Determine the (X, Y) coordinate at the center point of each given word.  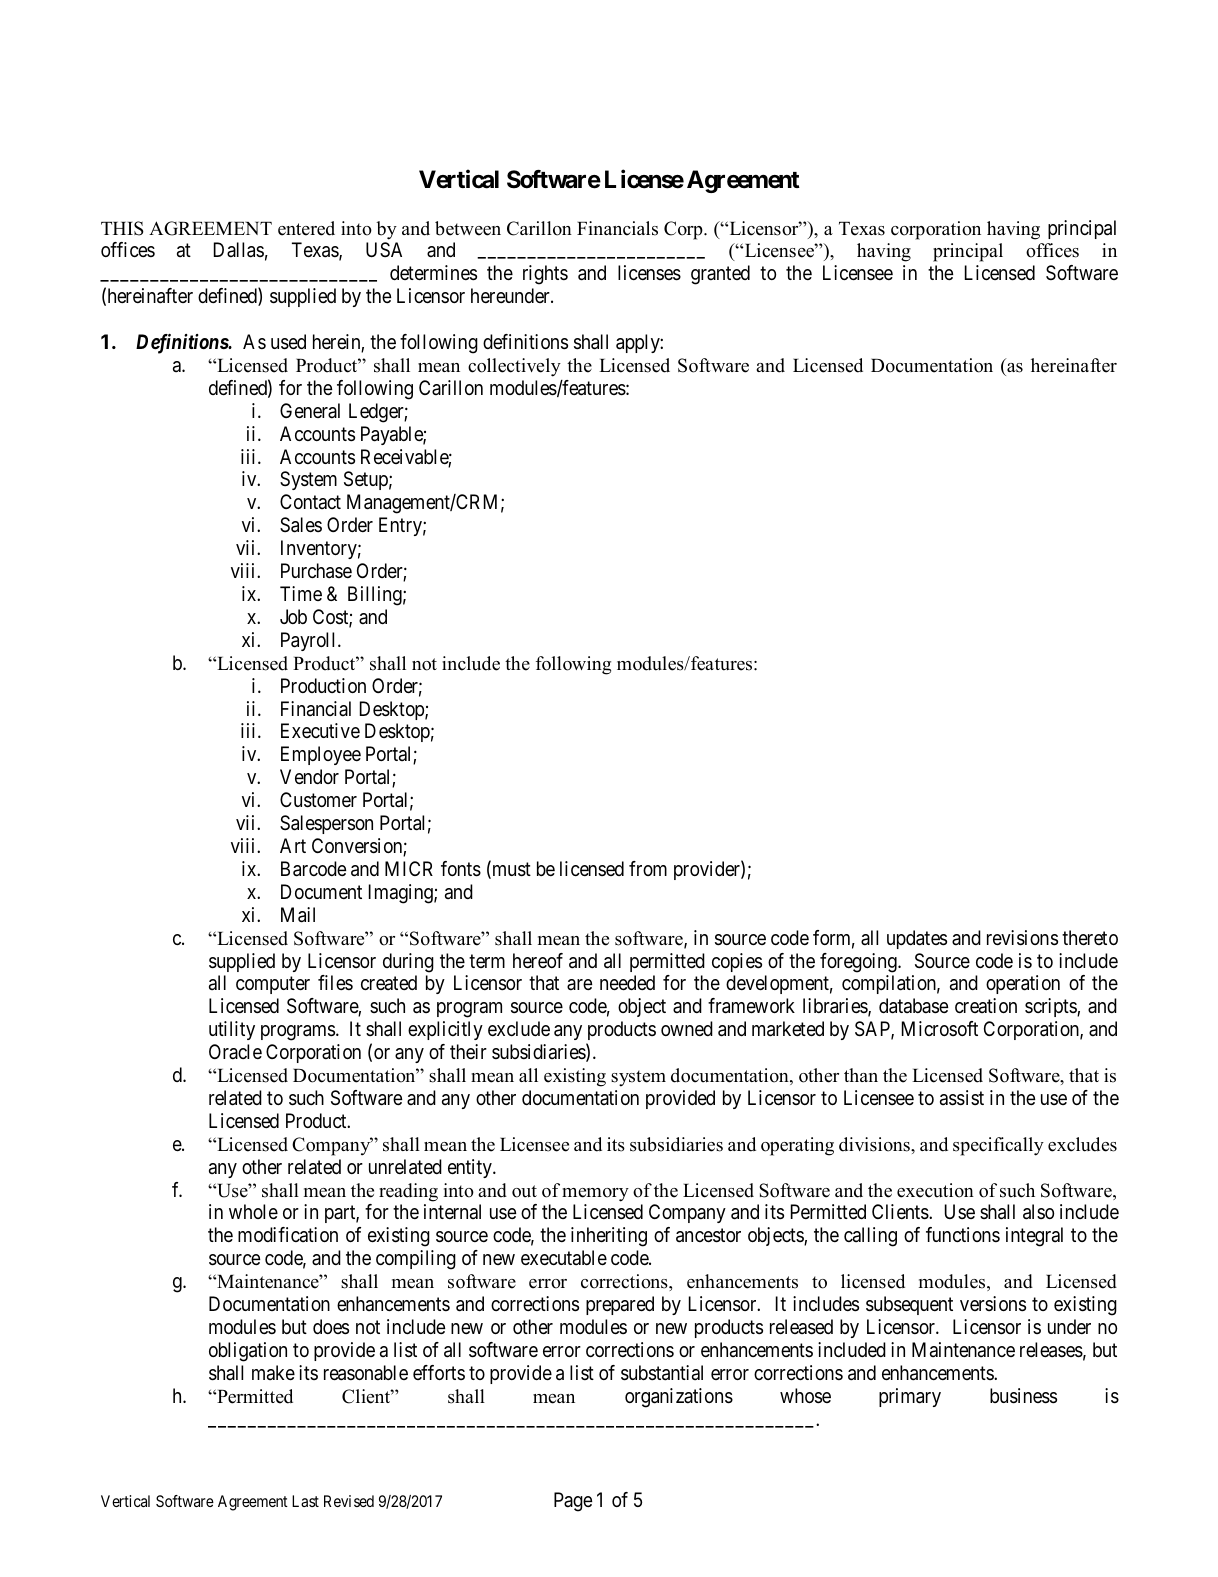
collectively (514, 367)
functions (963, 1234)
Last (305, 1501)
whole (253, 1212)
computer (273, 985)
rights (545, 275)
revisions (1022, 938)
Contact (310, 501)
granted (720, 275)
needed (627, 983)
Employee (321, 755)
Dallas (239, 250)
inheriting (609, 1237)
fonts (461, 869)
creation (986, 1005)
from (648, 868)
